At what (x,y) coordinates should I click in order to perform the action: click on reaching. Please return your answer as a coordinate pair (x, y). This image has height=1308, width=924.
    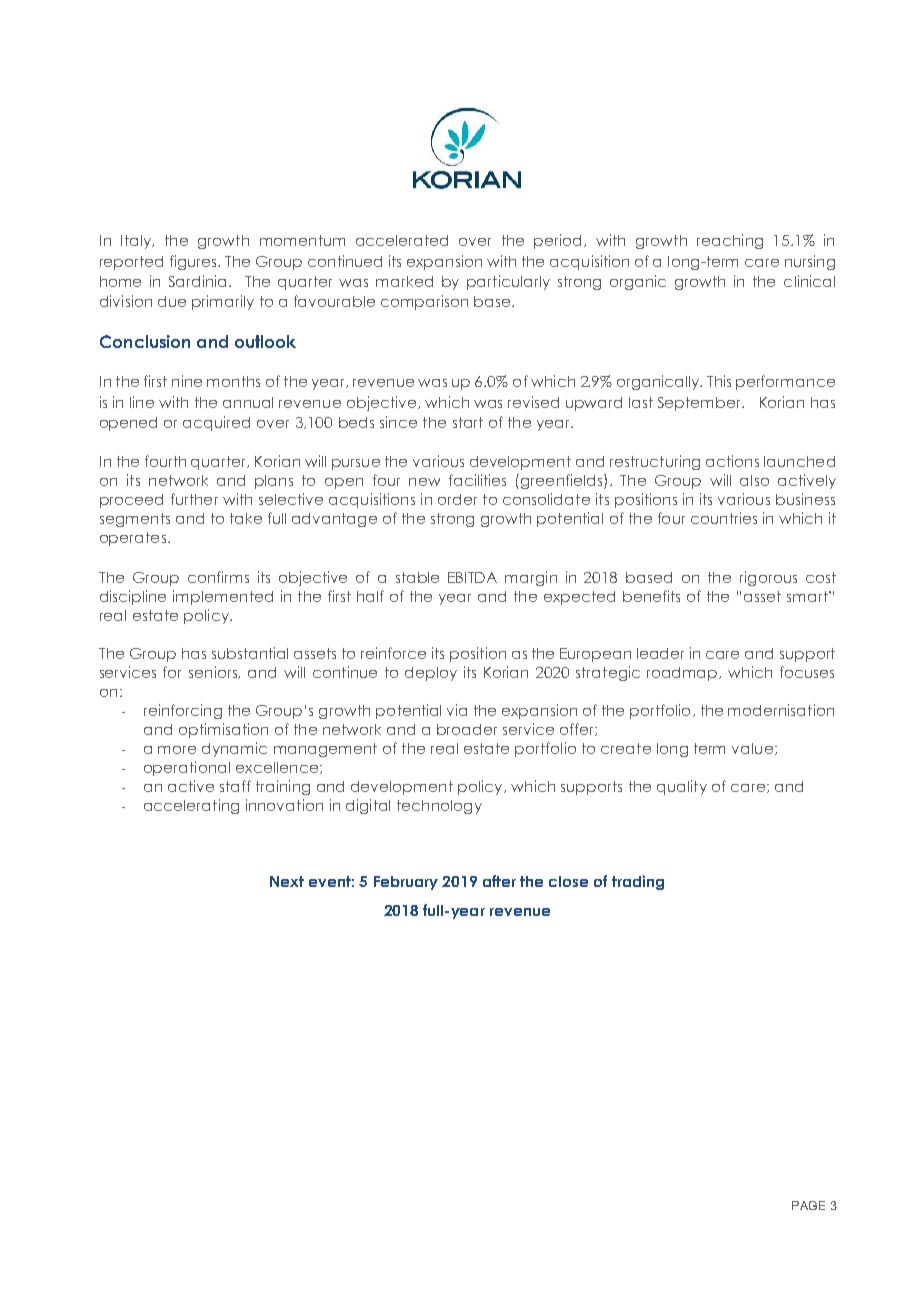
    Looking at the image, I should click on (730, 241).
